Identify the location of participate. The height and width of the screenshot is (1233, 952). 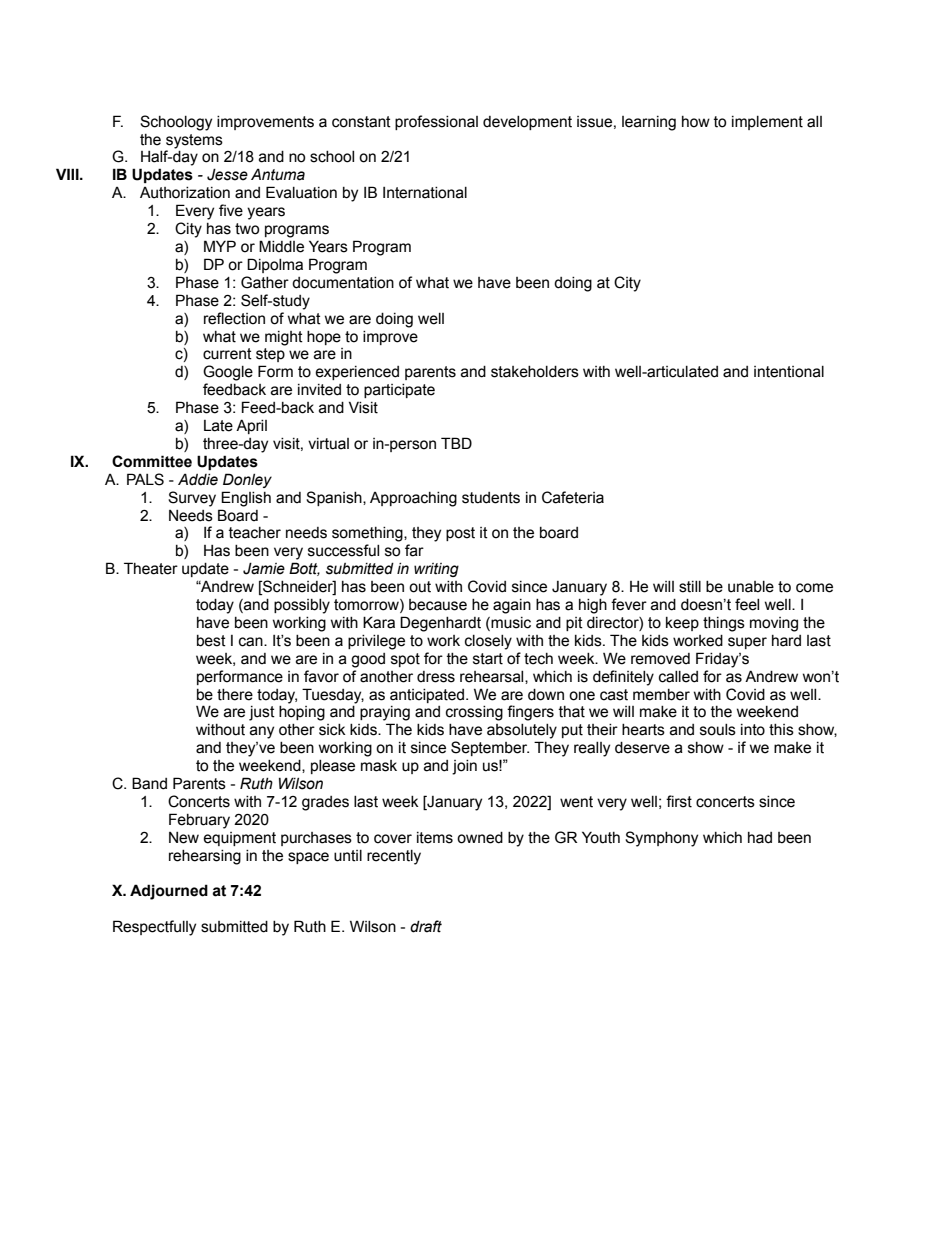
(399, 391).
